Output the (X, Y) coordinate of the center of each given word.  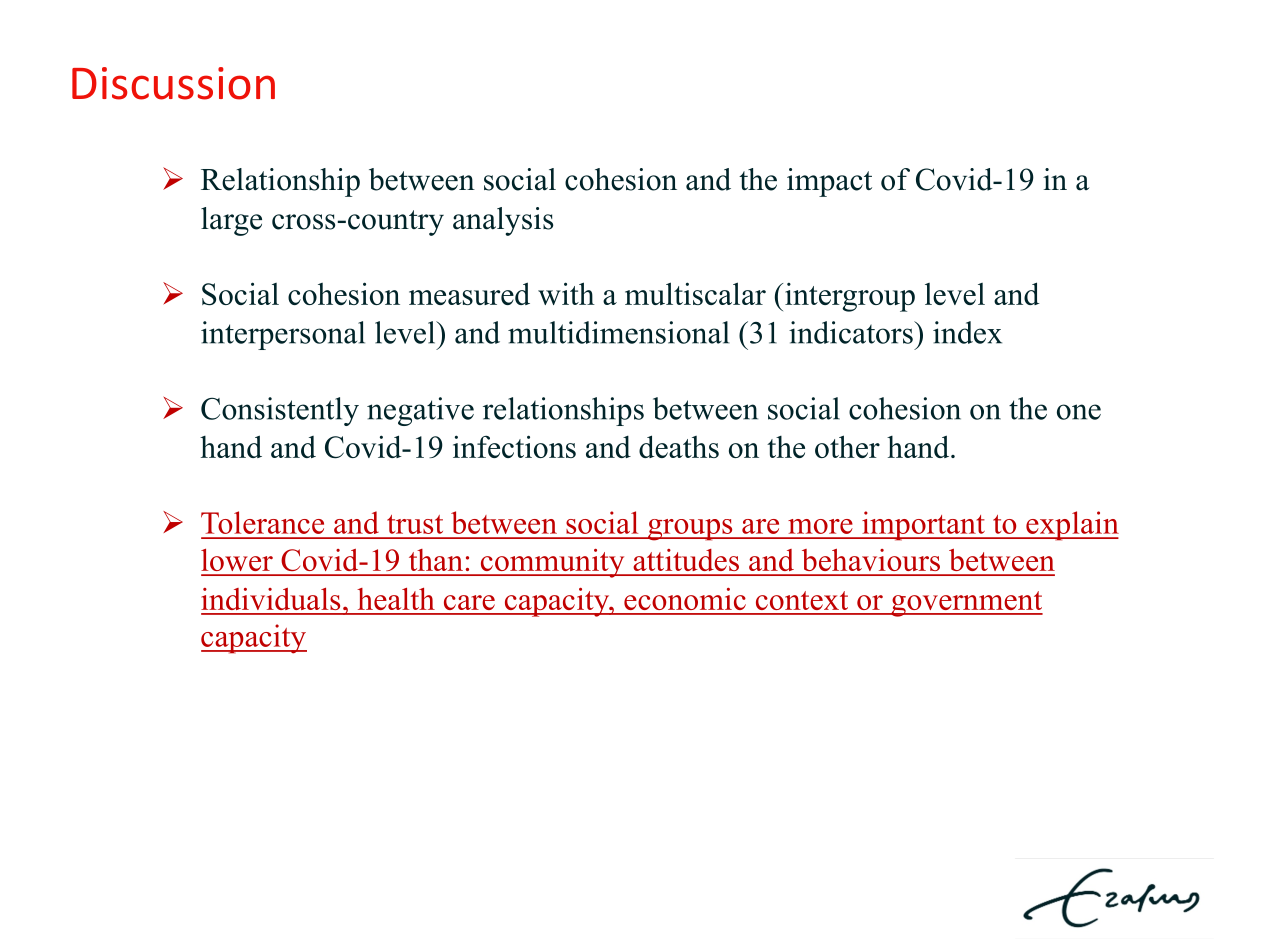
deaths (679, 446)
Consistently (280, 411)
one (1079, 412)
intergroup (850, 297)
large (231, 221)
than (436, 560)
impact (829, 182)
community (552, 563)
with (566, 293)
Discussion (173, 83)
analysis (503, 221)
